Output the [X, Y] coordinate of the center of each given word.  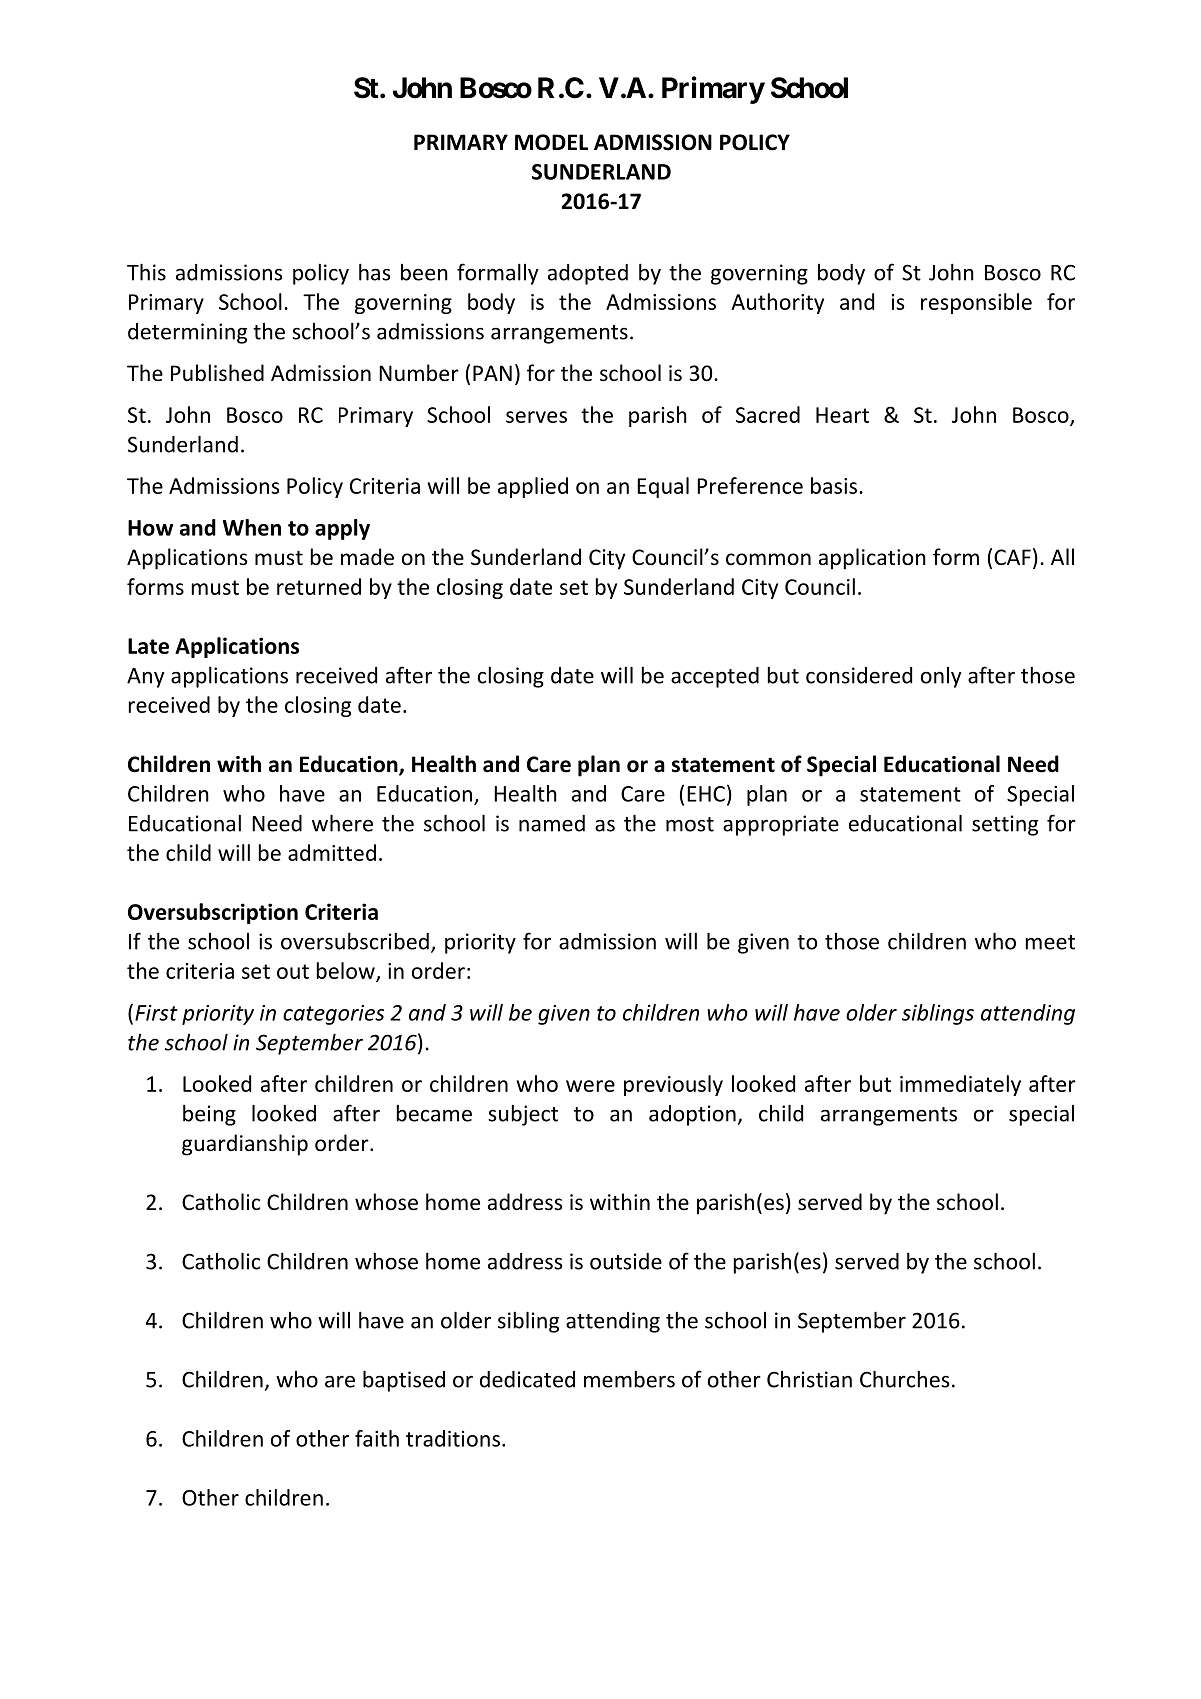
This [146, 272]
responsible [976, 303]
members [629, 1379]
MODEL [551, 142]
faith [377, 1438]
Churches [904, 1379]
